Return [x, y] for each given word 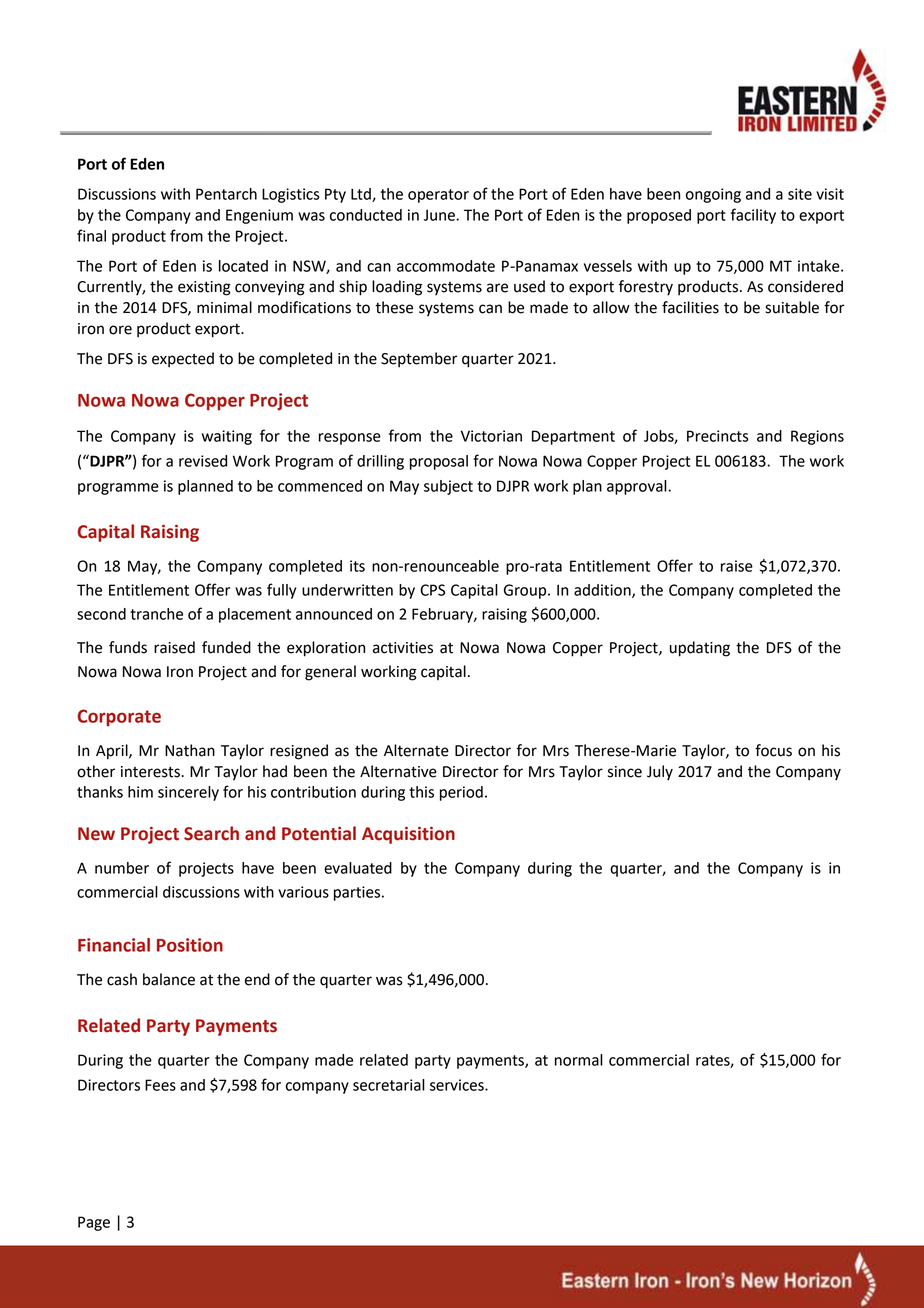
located [243, 266]
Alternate [416, 750]
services [458, 1085]
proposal [439, 462]
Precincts [718, 436]
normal [579, 1060]
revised [203, 461]
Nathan [190, 750]
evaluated [358, 868]
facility [753, 216]
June [440, 215]
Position [190, 945]
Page [94, 1223]
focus [773, 750]
